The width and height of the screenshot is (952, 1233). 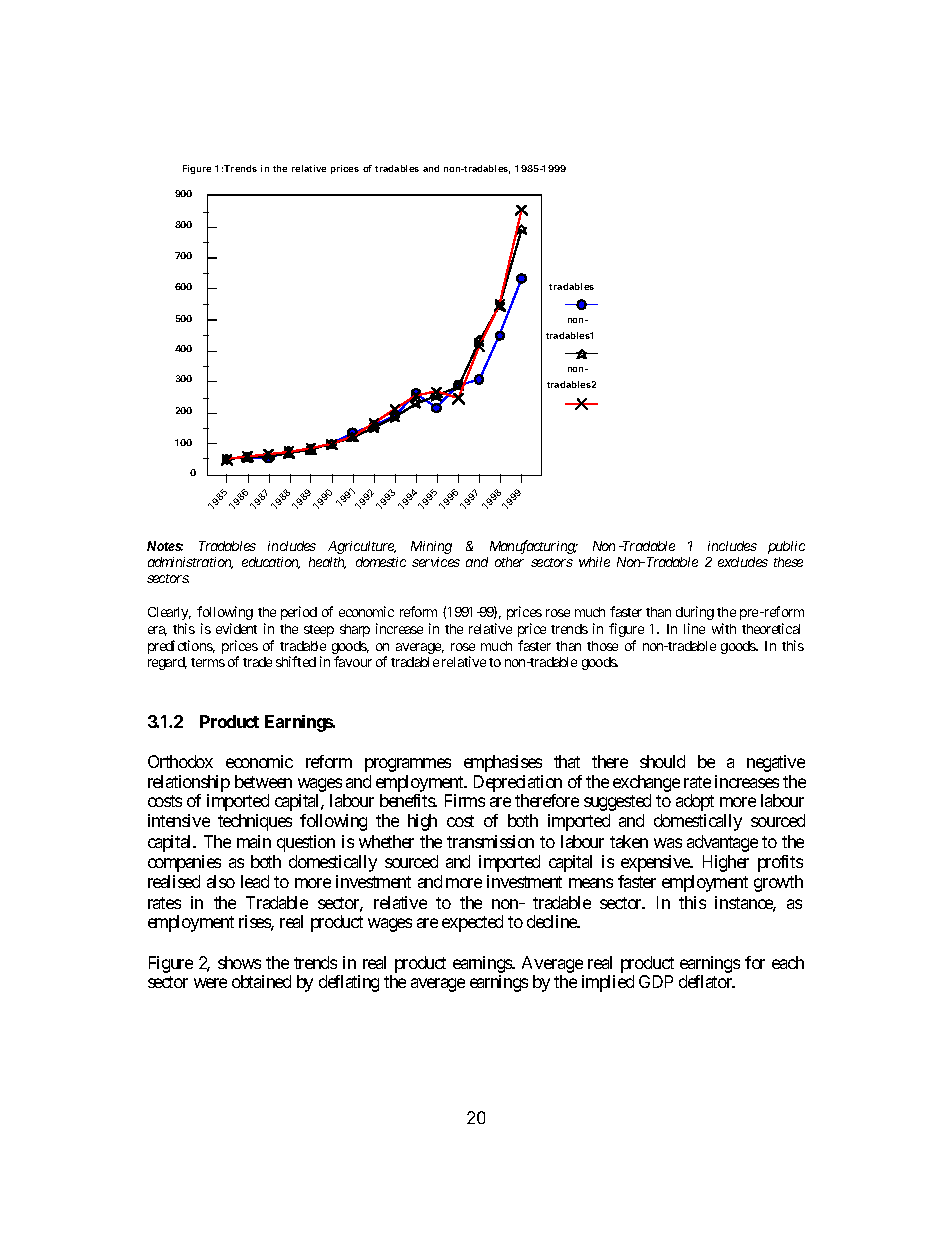 What do you see at coordinates (503, 763) in the screenshot?
I see `emphasises` at bounding box center [503, 763].
